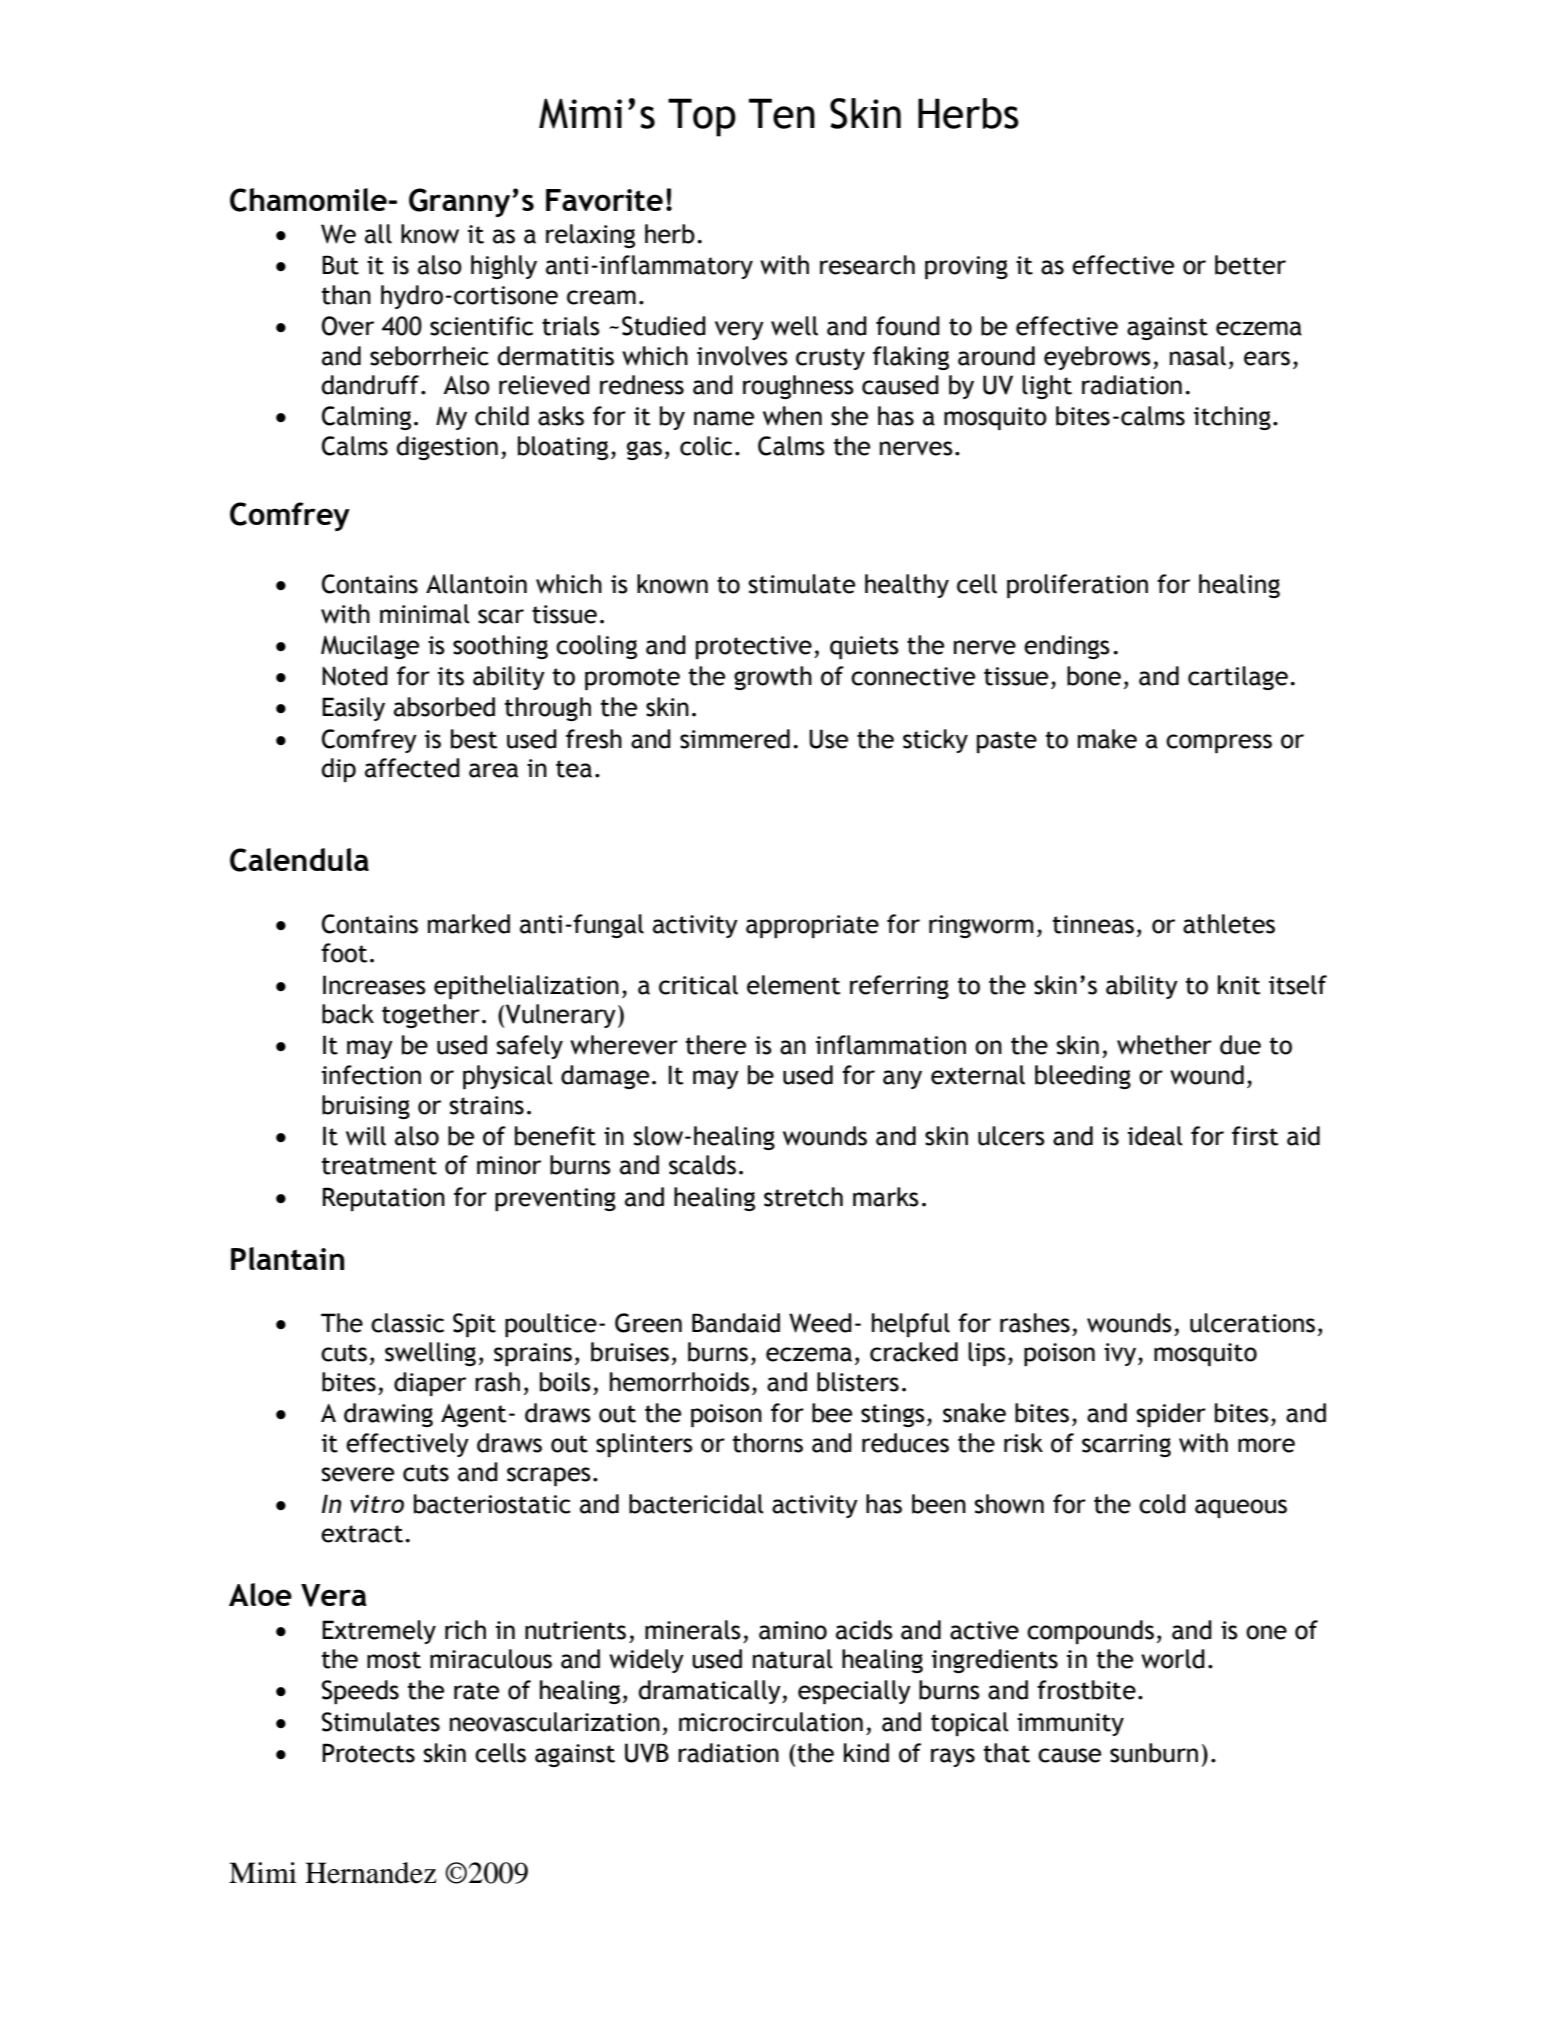 This document has height=2017, width=1559. What do you see at coordinates (771, 1722) in the document?
I see `microcirculation` at bounding box center [771, 1722].
